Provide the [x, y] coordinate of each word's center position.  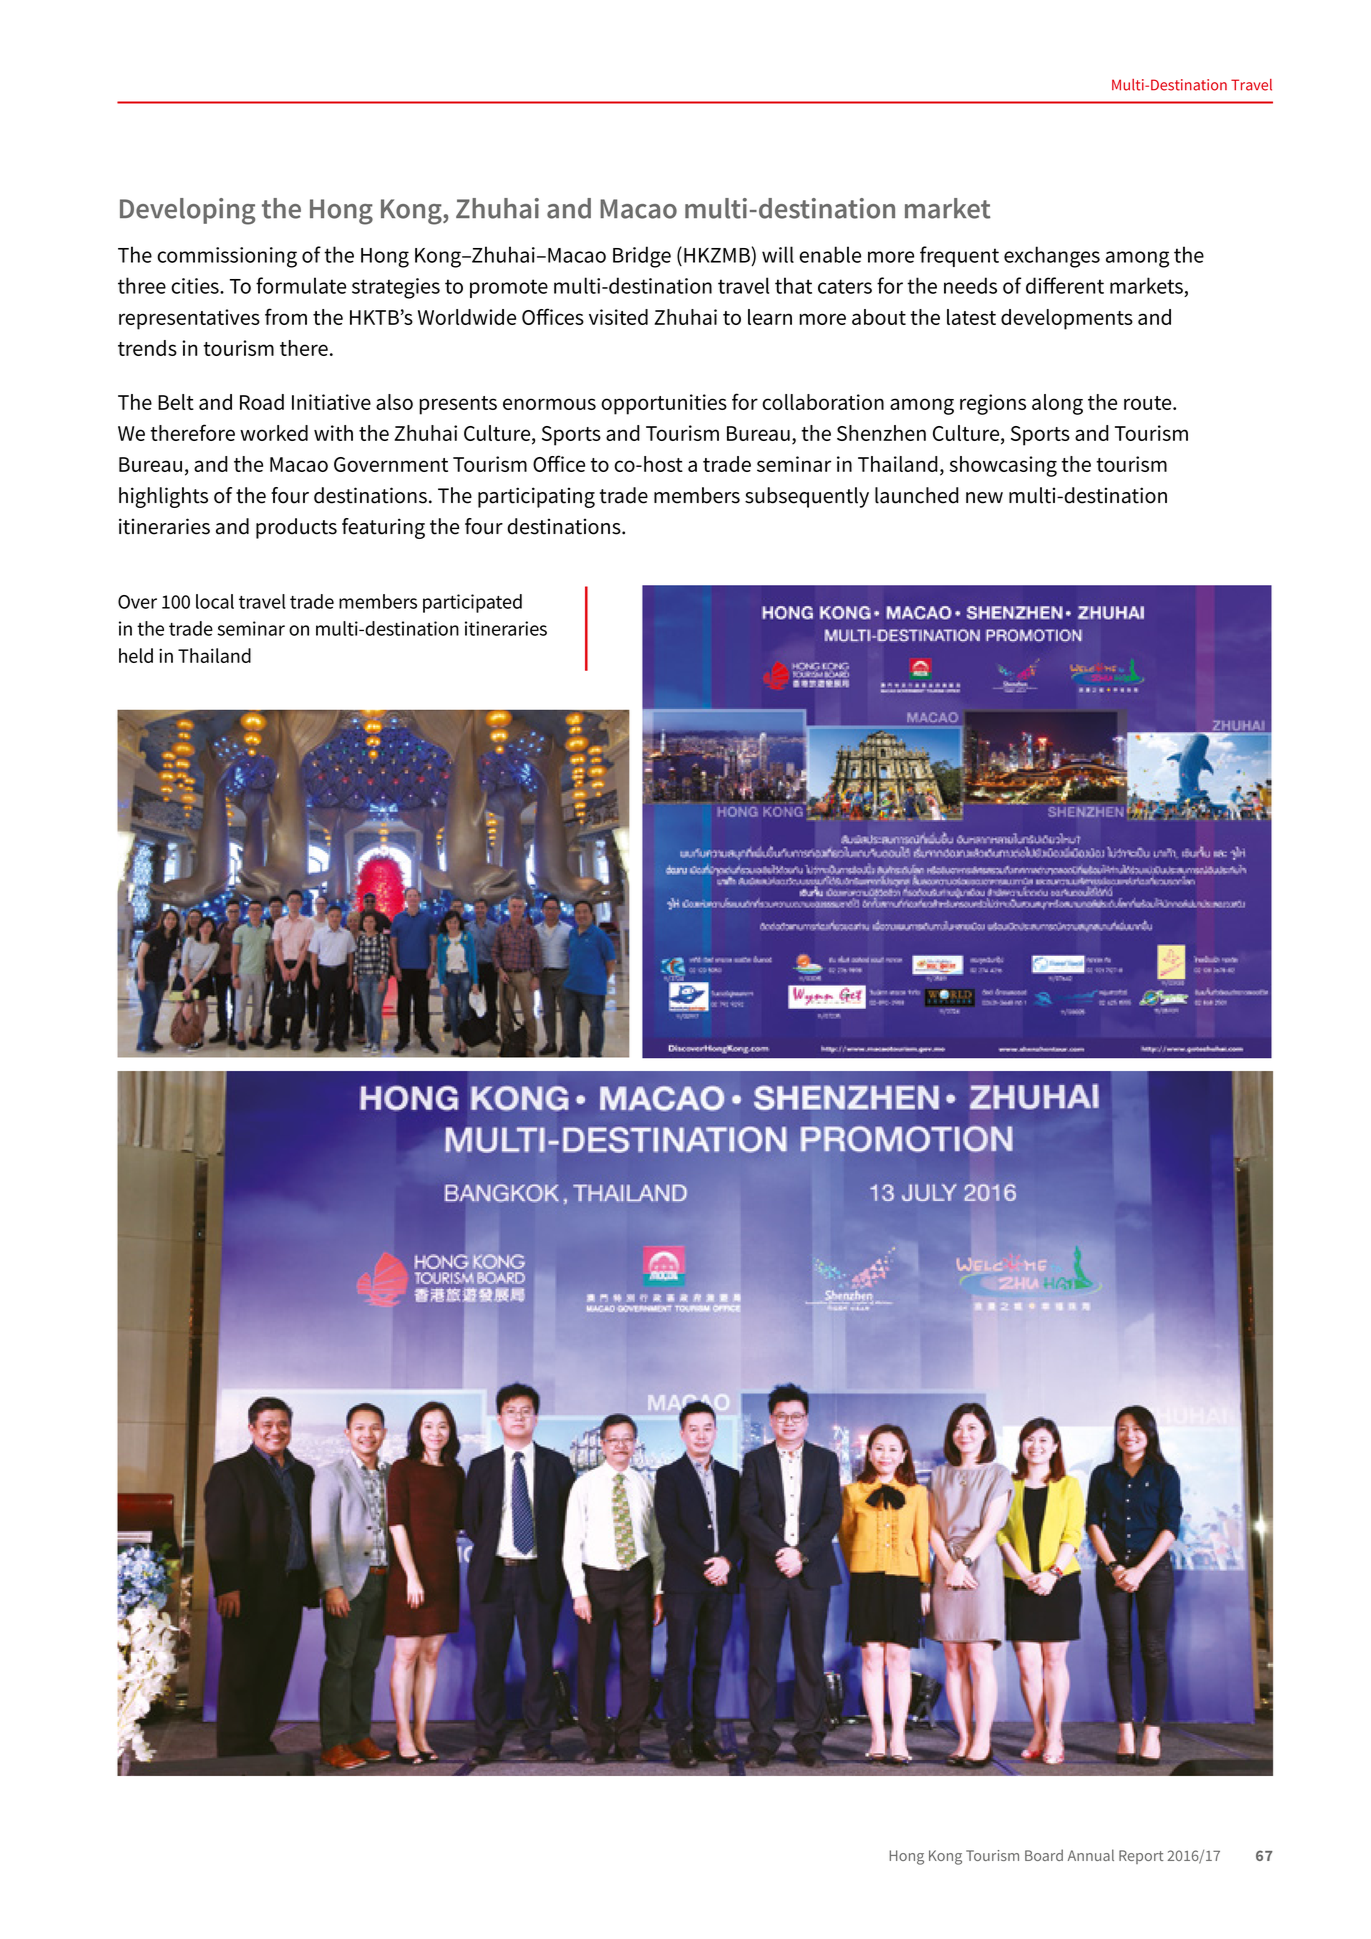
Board [1044, 1855]
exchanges [1052, 257]
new [984, 498]
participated [472, 603]
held [136, 655]
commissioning [227, 257]
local [215, 601]
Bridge [642, 257]
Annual [1091, 1855]
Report [1141, 1857]
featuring [383, 528]
